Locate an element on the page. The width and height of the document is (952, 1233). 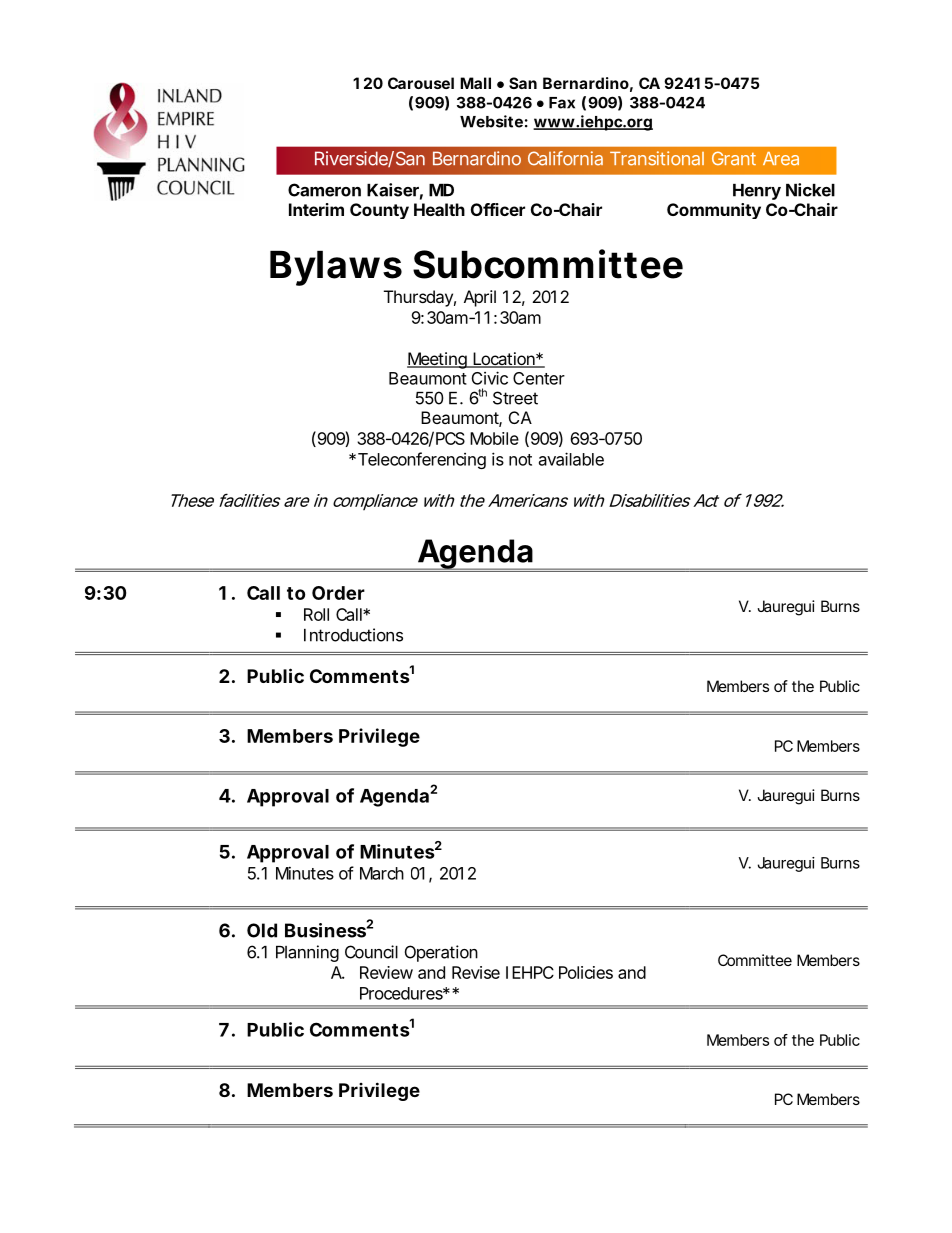
Website is located at coordinates (491, 121).
